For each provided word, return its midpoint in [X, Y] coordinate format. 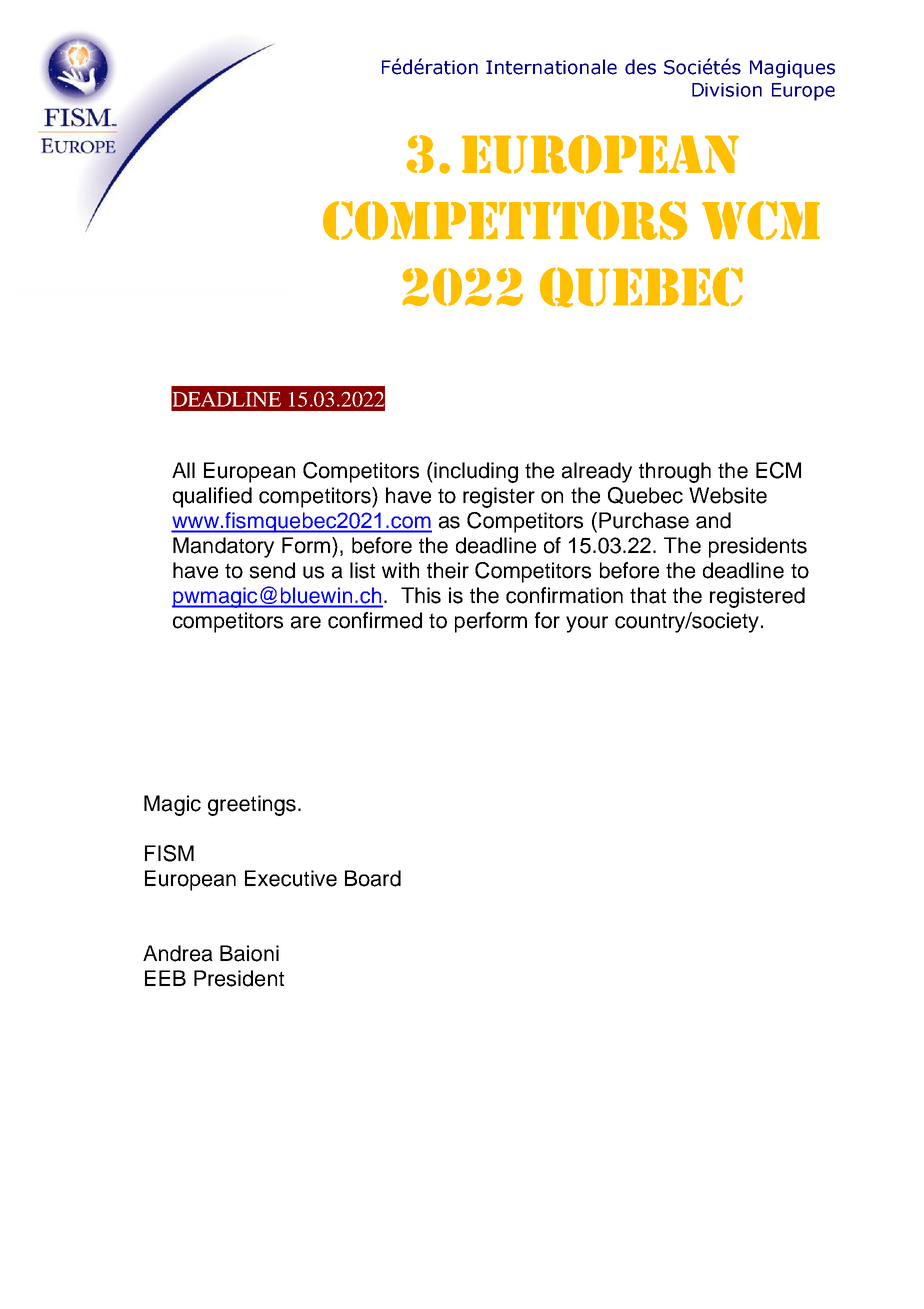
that [648, 595]
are [306, 622]
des [640, 67]
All [183, 470]
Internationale [551, 67]
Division [727, 90]
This [421, 595]
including [475, 472]
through [675, 472]
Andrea [178, 953]
